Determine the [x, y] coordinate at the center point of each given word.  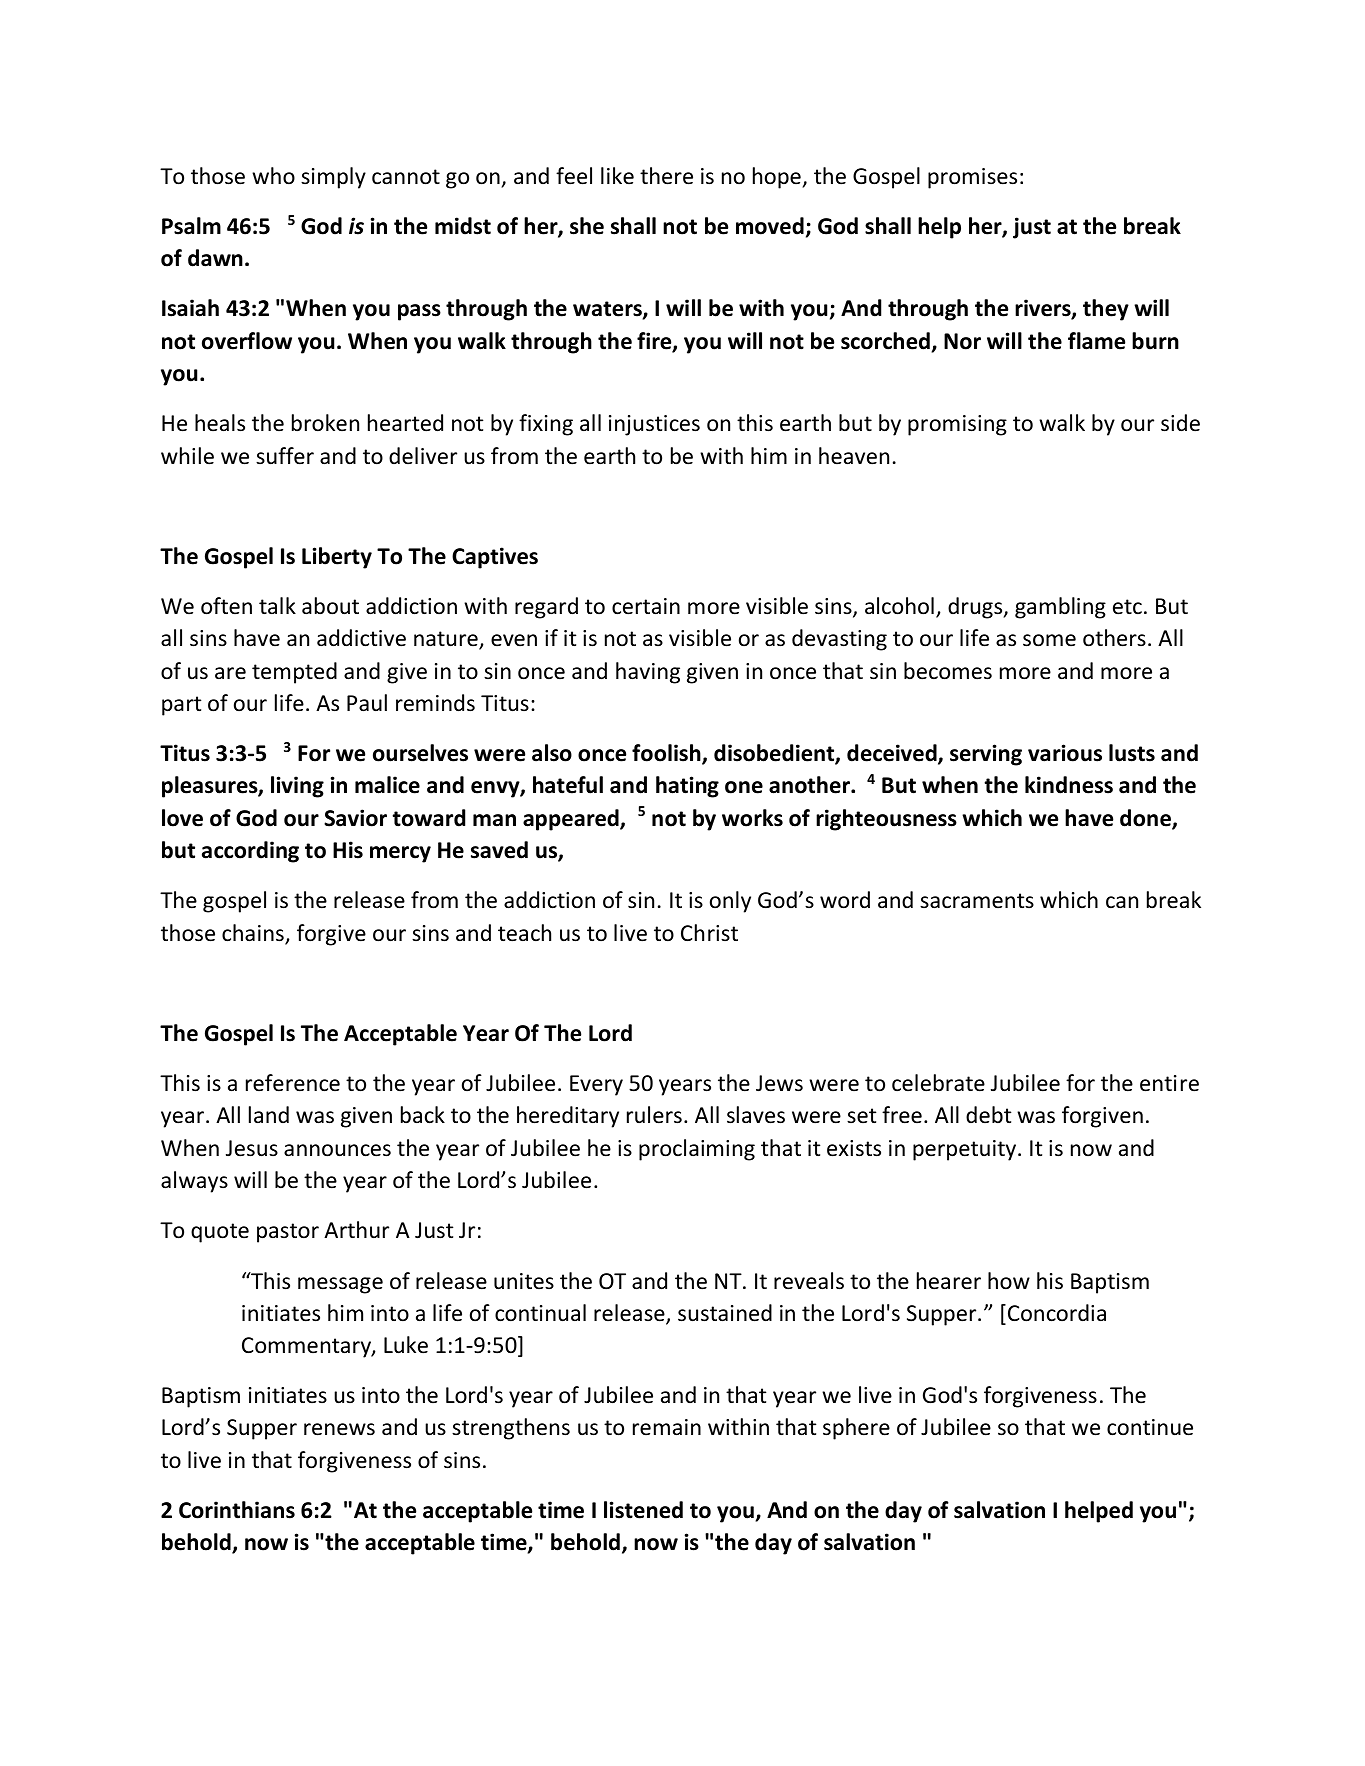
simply [333, 178]
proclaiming [697, 1150]
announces [337, 1150]
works [752, 818]
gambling [1060, 608]
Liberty [337, 558]
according [250, 852]
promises [972, 178]
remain [667, 1427]
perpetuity [966, 1150]
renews [339, 1429]
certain [646, 606]
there [666, 176]
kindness [1069, 785]
